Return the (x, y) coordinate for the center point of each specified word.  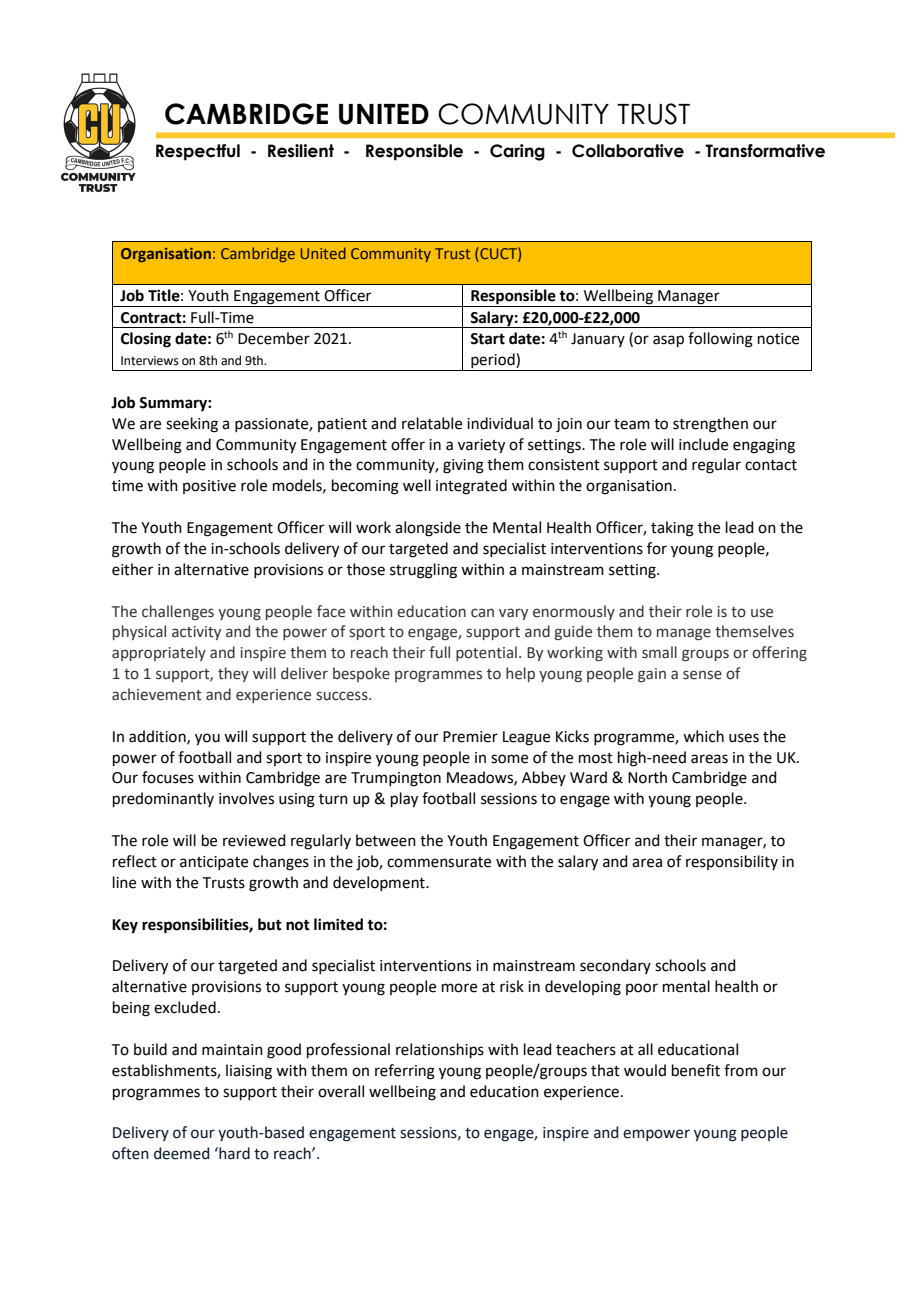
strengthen (710, 425)
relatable (432, 423)
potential (486, 653)
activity (196, 633)
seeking (192, 425)
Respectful (198, 152)
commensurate (439, 862)
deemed (181, 1153)
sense (702, 675)
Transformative (765, 151)
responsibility (732, 862)
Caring (517, 152)
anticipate (214, 863)
